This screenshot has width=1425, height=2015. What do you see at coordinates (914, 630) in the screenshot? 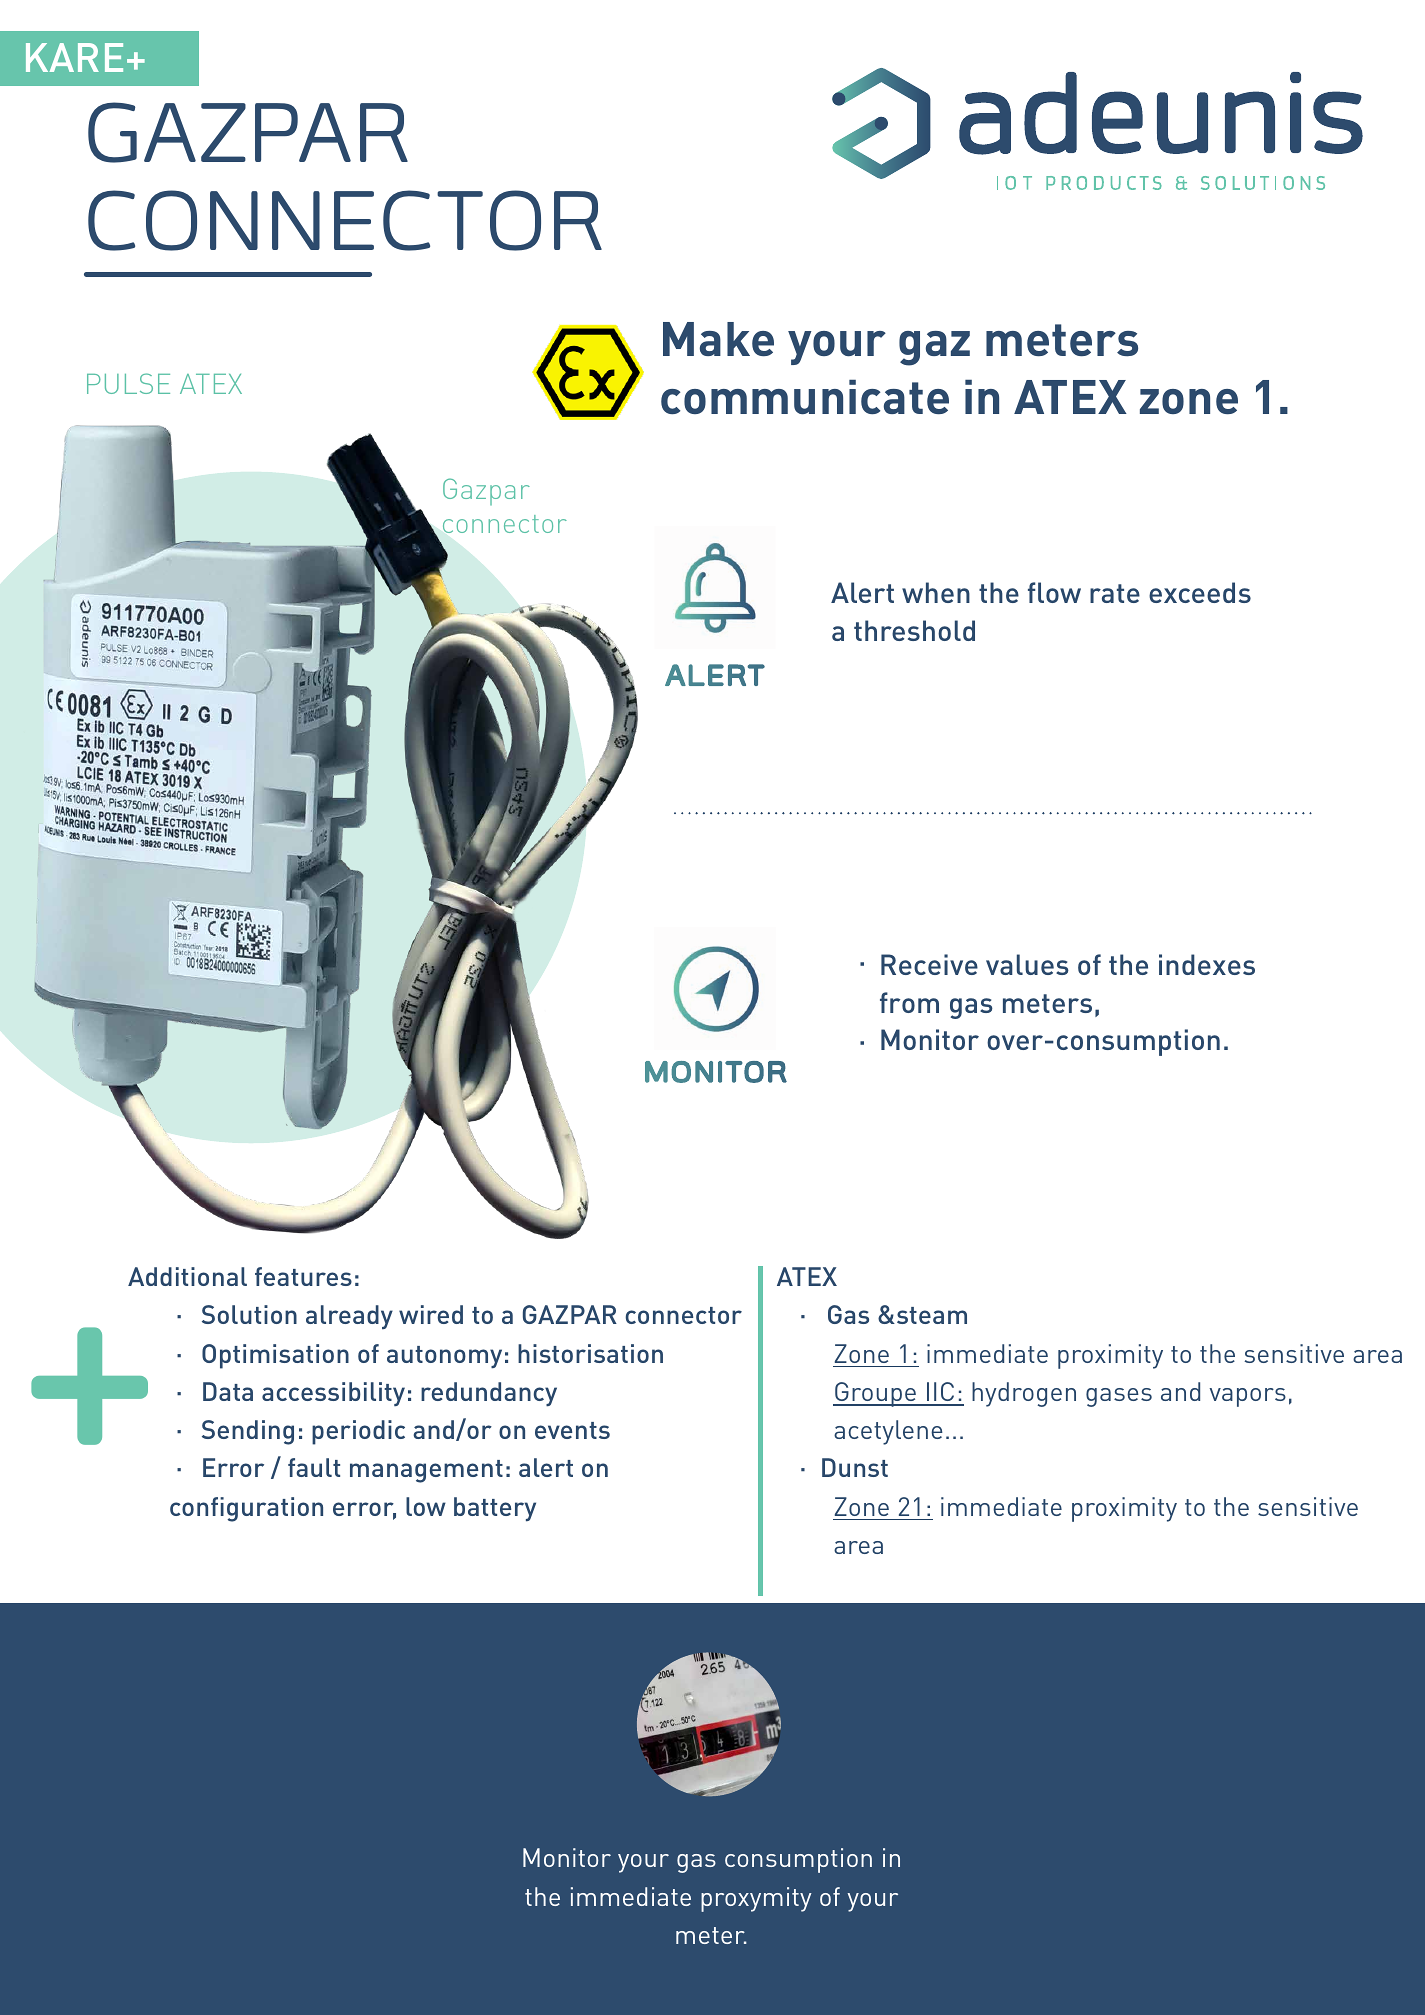
I see `threshold` at bounding box center [914, 630].
